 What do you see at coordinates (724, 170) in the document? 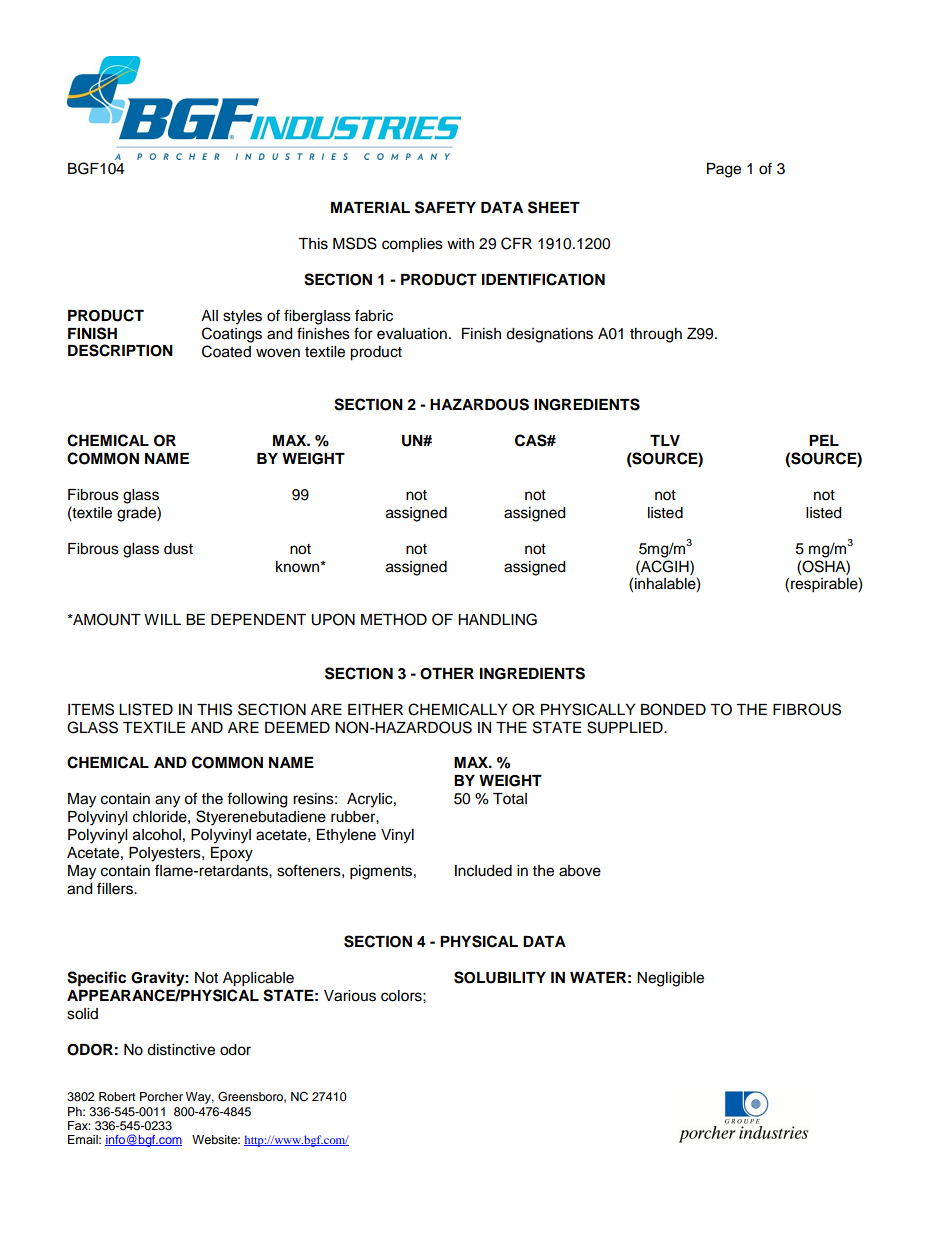
I see `Page` at bounding box center [724, 170].
